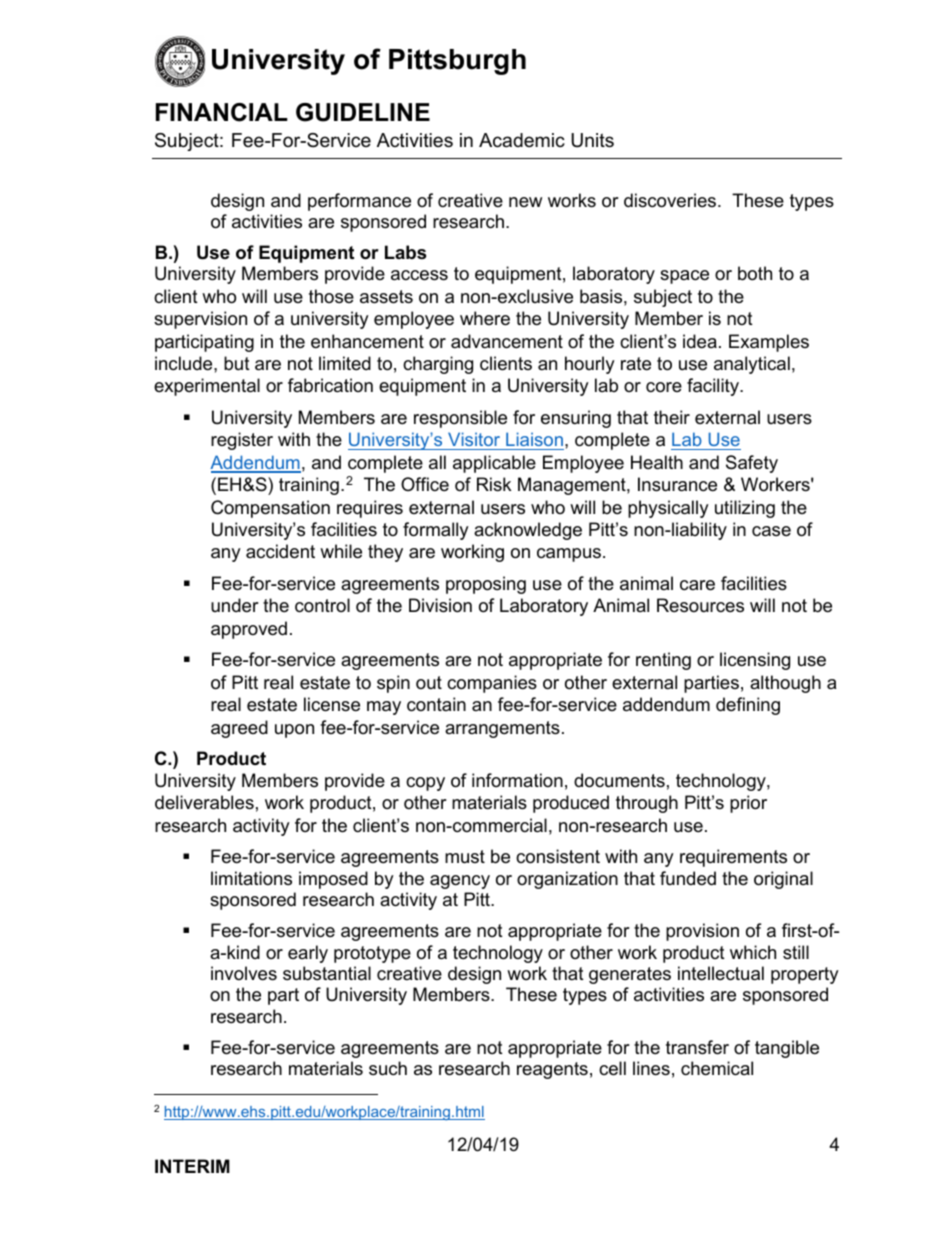 This screenshot has width=952, height=1233. Describe the element at coordinates (222, 112) in the screenshot. I see `FINANCIAL` at that location.
